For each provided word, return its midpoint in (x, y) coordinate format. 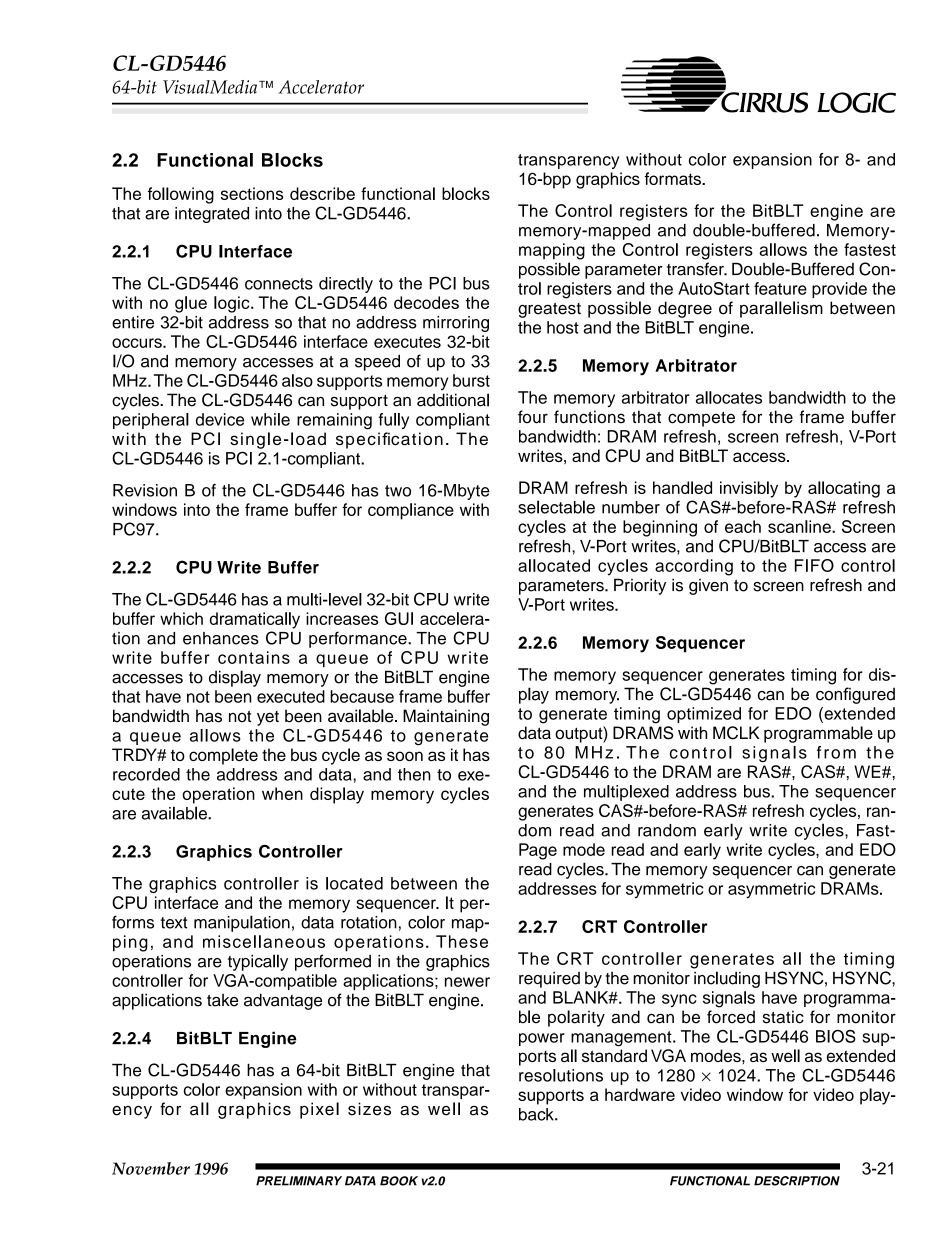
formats (674, 178)
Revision (145, 490)
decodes (426, 302)
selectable (556, 507)
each (743, 526)
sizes (369, 1109)
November (151, 1168)
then (414, 774)
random (667, 830)
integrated (212, 215)
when (282, 793)
